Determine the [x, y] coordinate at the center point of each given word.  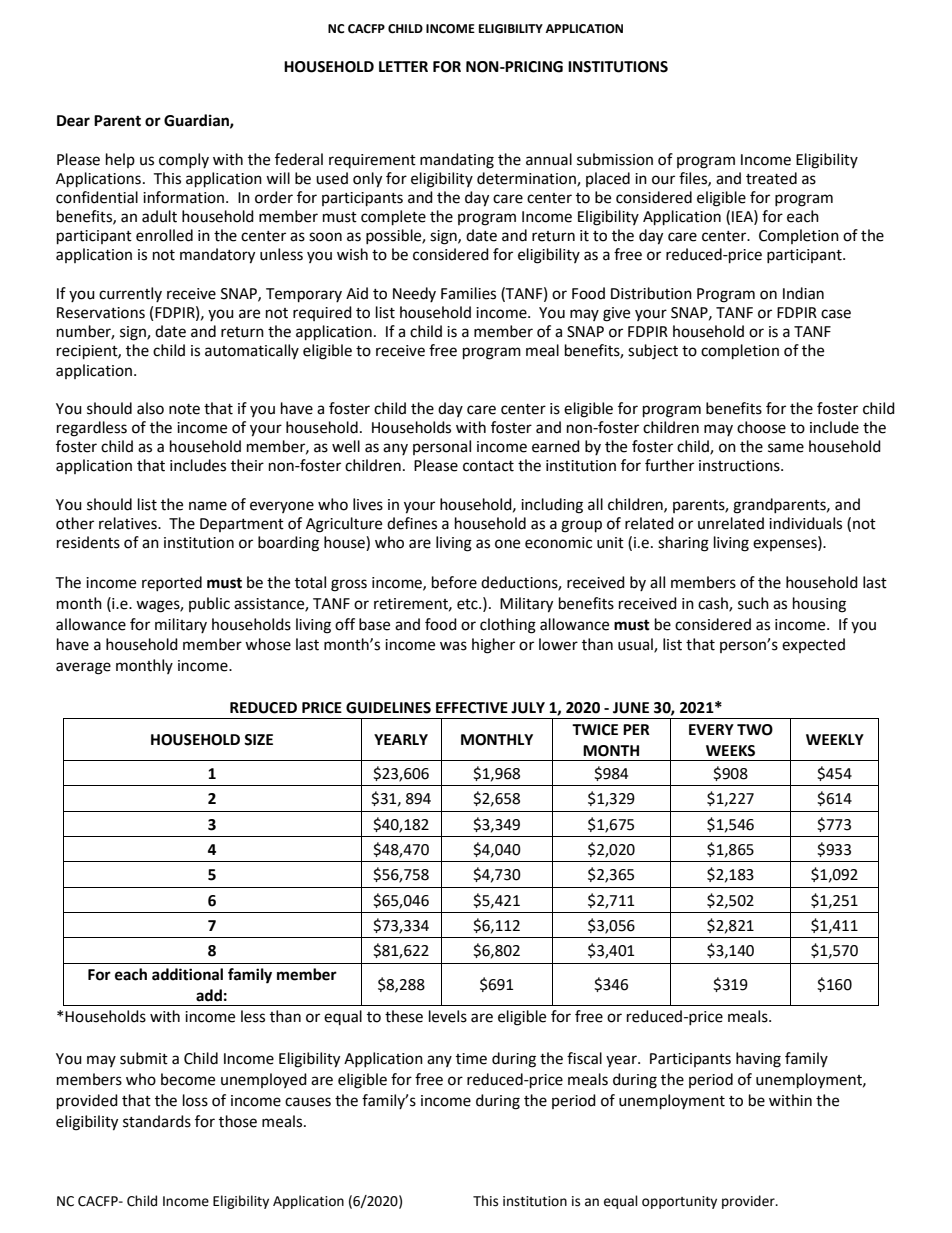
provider [749, 1202]
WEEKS [730, 751]
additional [187, 974]
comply [184, 160]
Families [468, 293]
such [753, 603]
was [453, 646]
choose [761, 427]
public [209, 604]
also [150, 408]
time [471, 1059]
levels [448, 1016]
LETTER [403, 66]
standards [157, 1121]
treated [771, 178]
